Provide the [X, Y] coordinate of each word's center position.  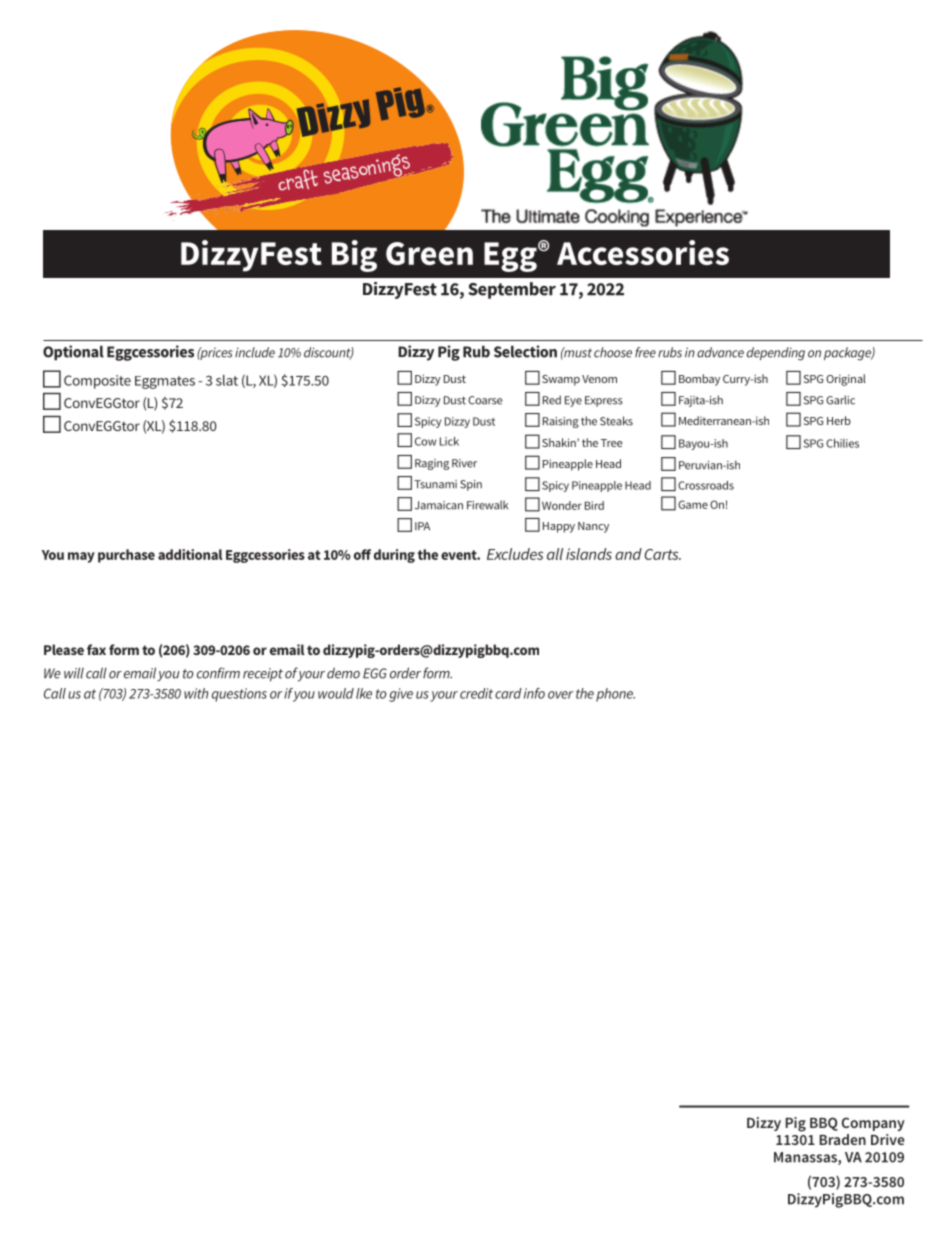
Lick [449, 441]
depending [776, 354]
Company [873, 1124]
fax [96, 649]
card [508, 693]
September [512, 290]
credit [476, 693]
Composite [97, 382]
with [196, 693]
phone [615, 695]
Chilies [842, 443]
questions [239, 695]
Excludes [515, 554]
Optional [73, 353]
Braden [843, 1139]
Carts [662, 554]
